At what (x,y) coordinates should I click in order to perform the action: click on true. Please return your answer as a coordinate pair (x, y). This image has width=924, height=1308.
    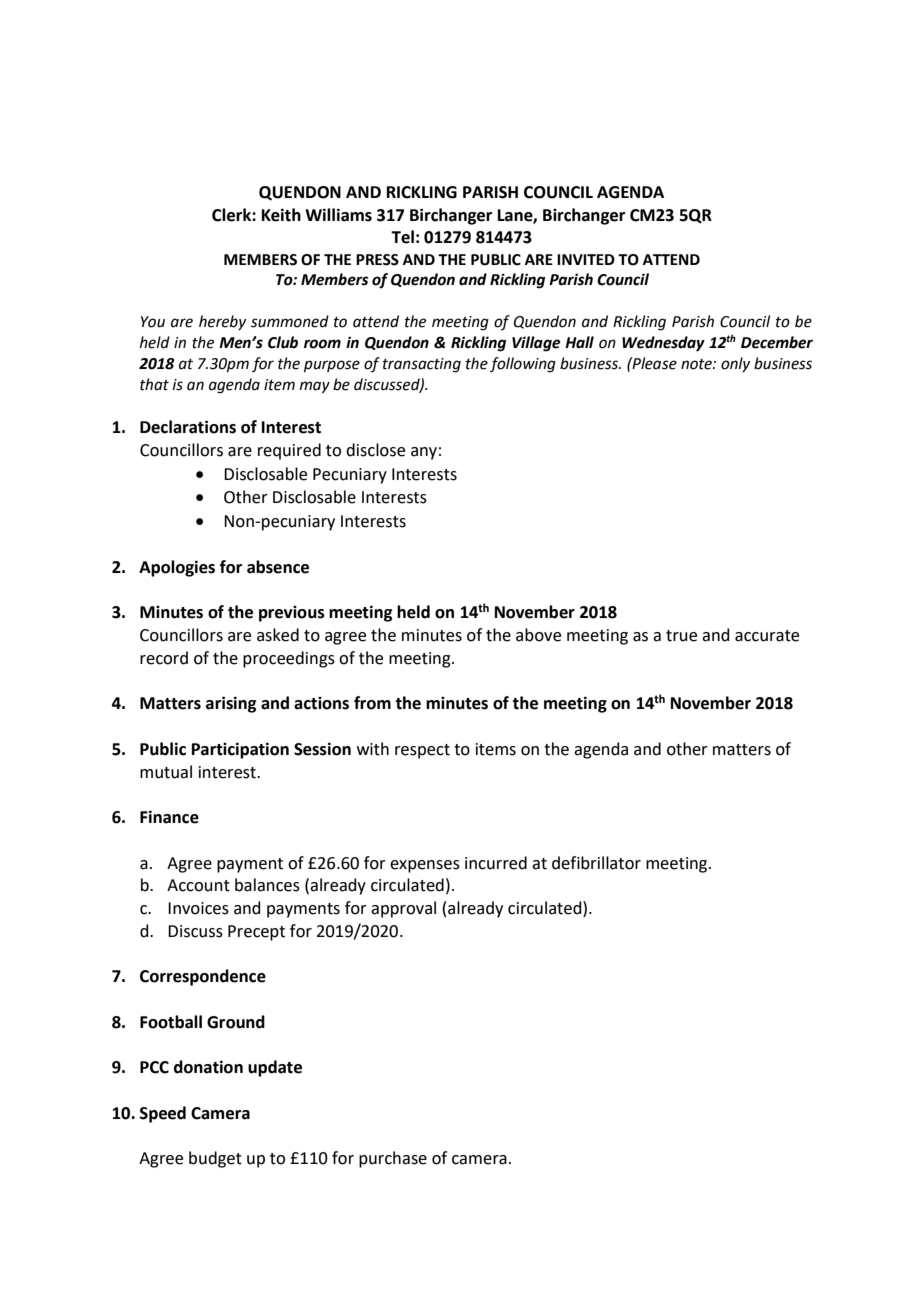
    Looking at the image, I should click on (681, 636).
